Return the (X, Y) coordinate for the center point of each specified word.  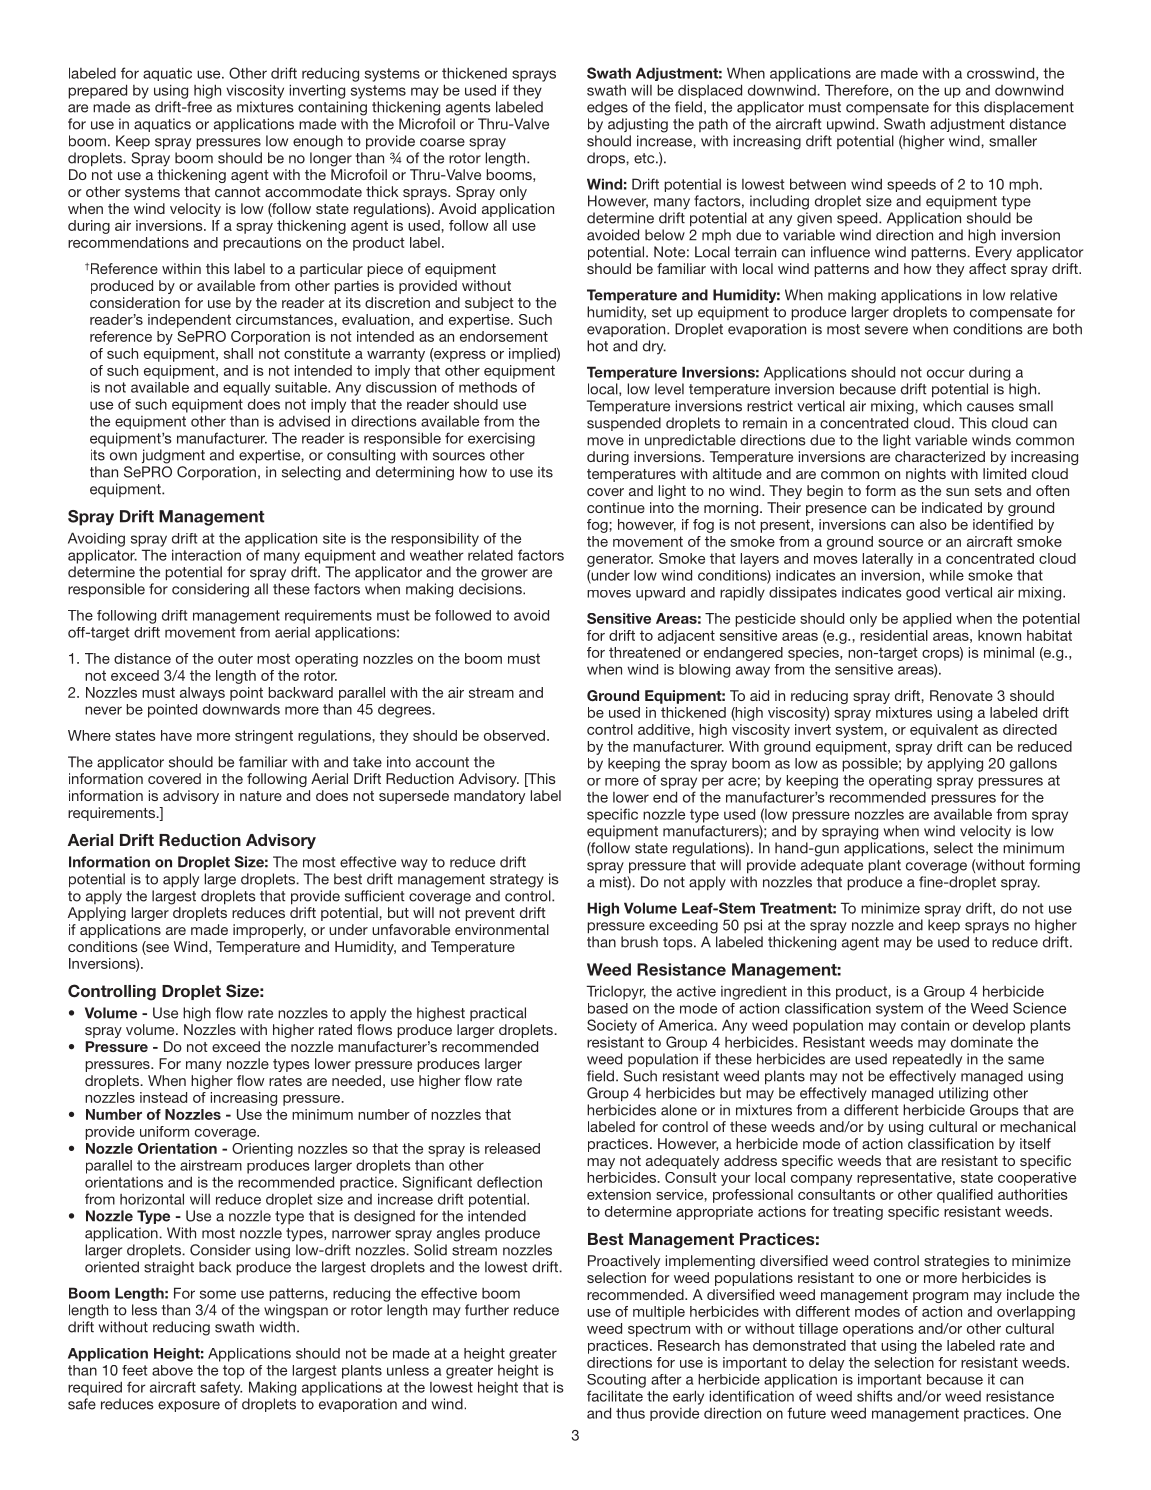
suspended (624, 424)
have (176, 735)
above (172, 1370)
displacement (1029, 108)
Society (612, 1026)
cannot (238, 192)
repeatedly (927, 1060)
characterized (940, 456)
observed (514, 735)
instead (163, 1097)
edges (607, 108)
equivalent (944, 731)
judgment (173, 456)
